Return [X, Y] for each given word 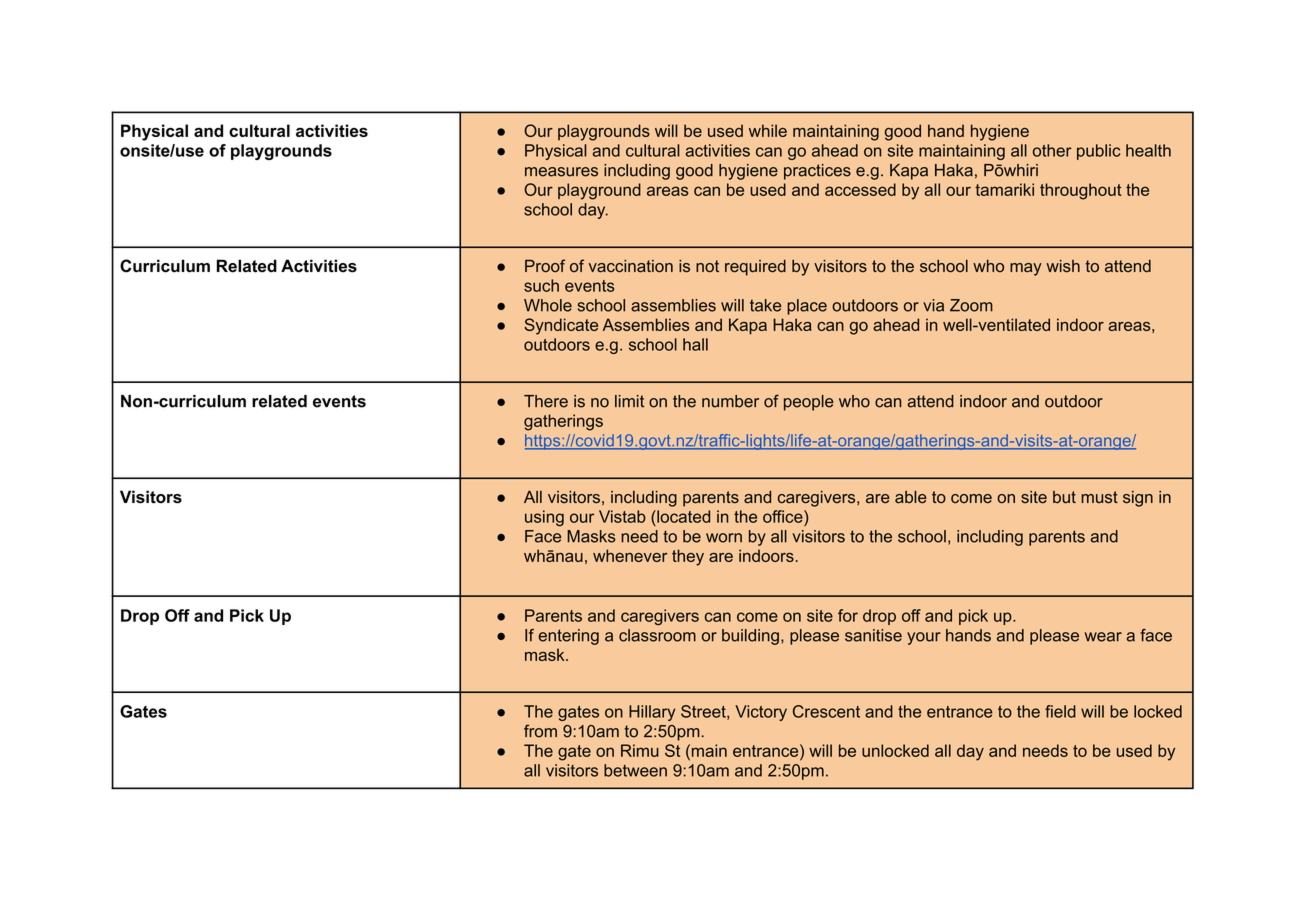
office [784, 516]
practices [817, 172]
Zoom [971, 305]
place [807, 307]
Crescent [826, 711]
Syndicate [561, 326]
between [635, 770]
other [1052, 150]
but [1064, 497]
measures [561, 172]
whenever [630, 555]
